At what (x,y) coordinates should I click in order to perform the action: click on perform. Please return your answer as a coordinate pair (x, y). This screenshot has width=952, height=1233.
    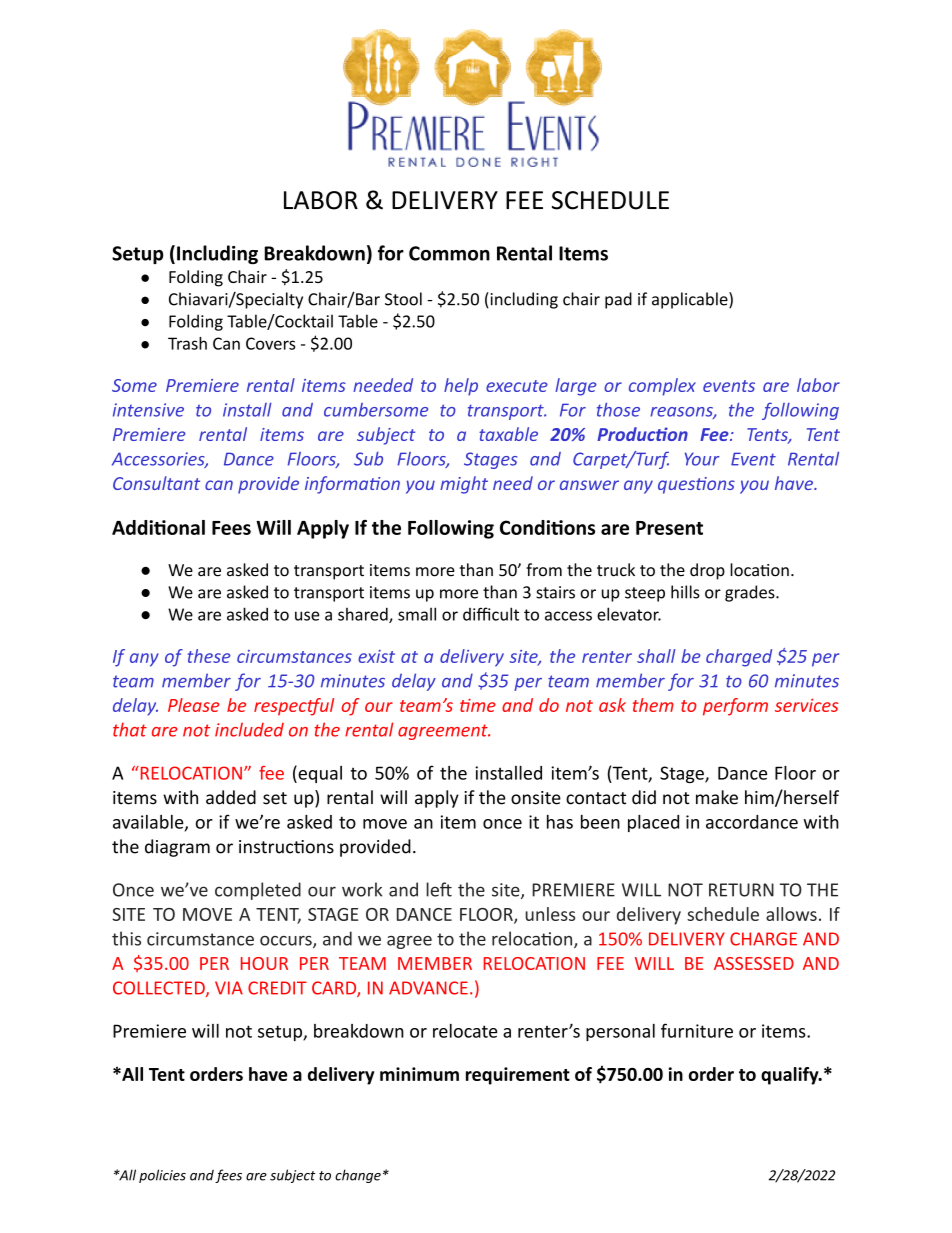
    Looking at the image, I should click on (735, 707).
